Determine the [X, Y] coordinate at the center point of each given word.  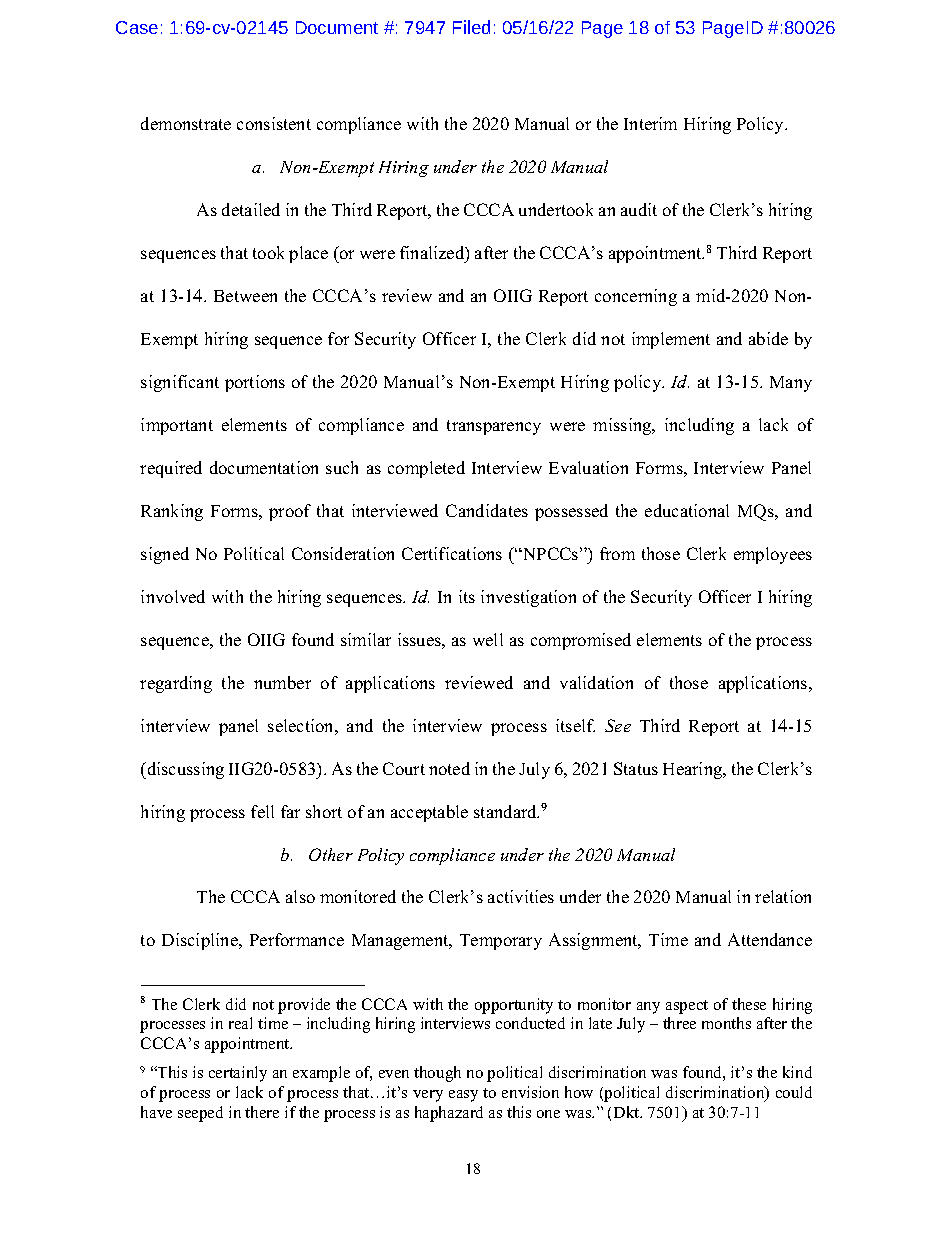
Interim [650, 123]
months [726, 1023]
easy [463, 1096]
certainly [238, 1074]
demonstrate [186, 123]
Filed [471, 27]
